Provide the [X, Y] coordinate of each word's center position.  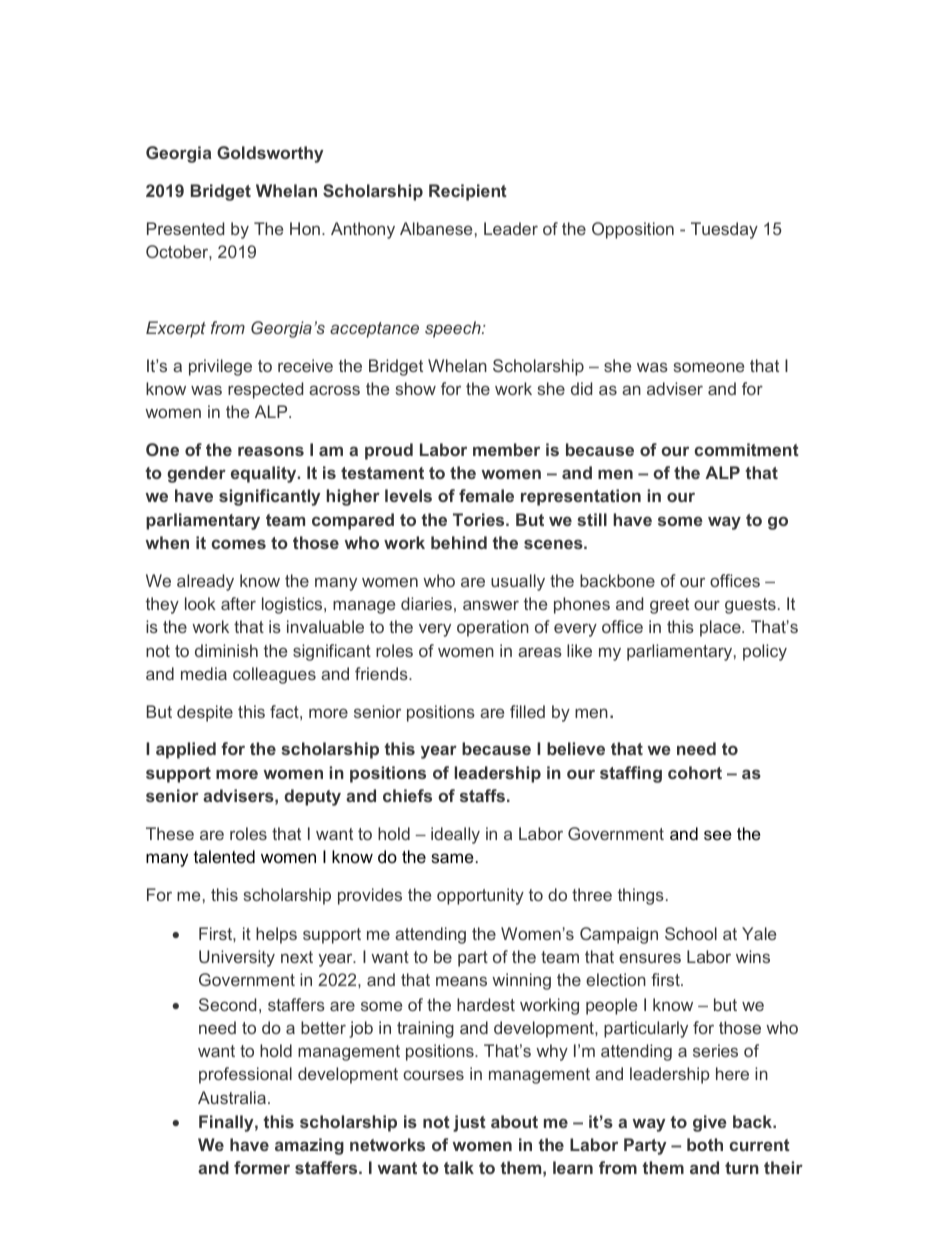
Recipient [468, 192]
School [691, 933]
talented [224, 856]
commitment [746, 449]
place [721, 628]
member [506, 449]
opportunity [480, 896]
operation [493, 628]
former [262, 1167]
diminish [226, 650]
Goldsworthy [270, 154]
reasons [271, 451]
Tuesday [724, 230]
